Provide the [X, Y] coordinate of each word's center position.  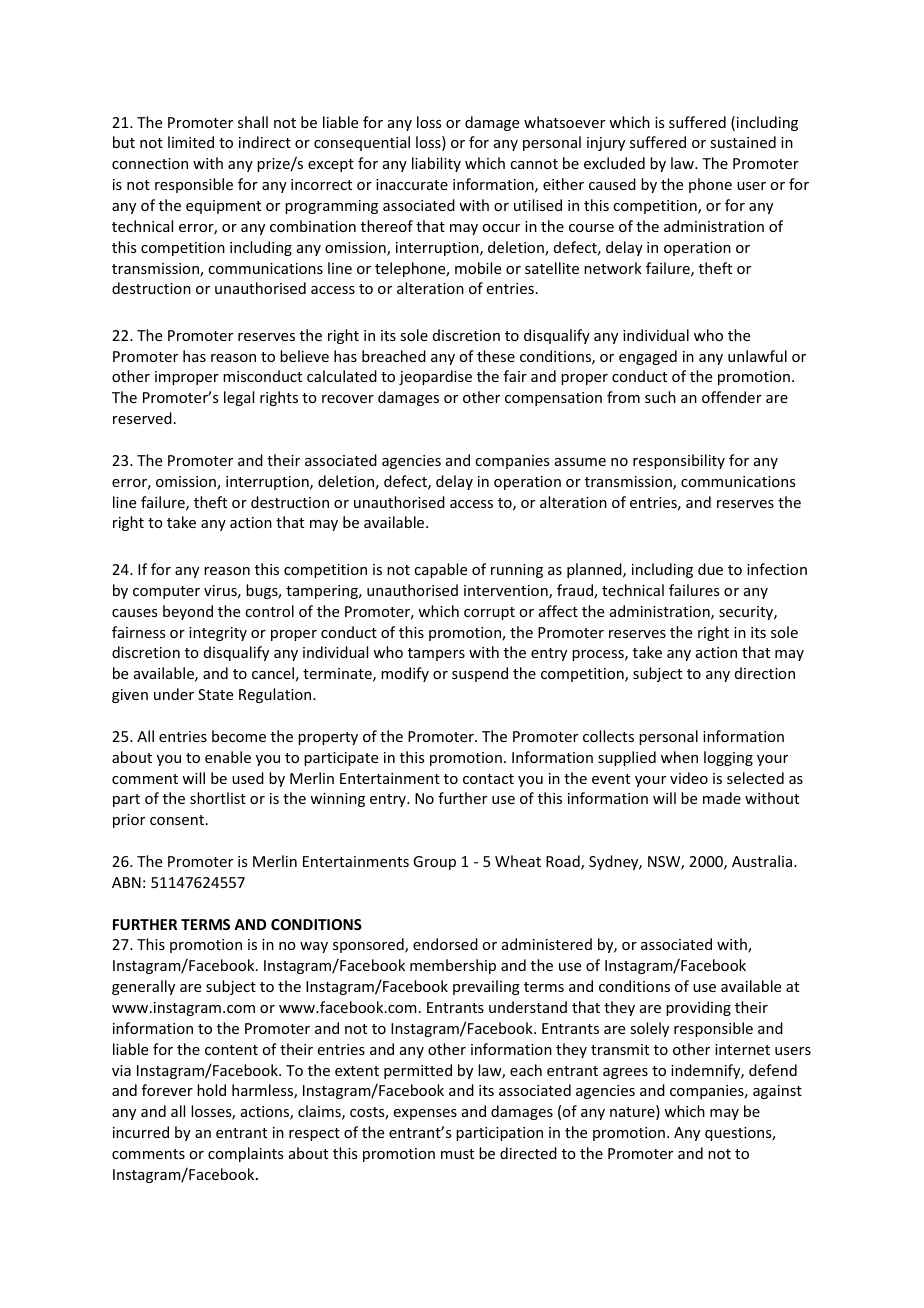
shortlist [218, 798]
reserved [142, 418]
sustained [743, 142]
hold [211, 1090]
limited [191, 142]
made [722, 798]
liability [436, 164]
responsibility [679, 461]
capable [440, 570]
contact [488, 779]
